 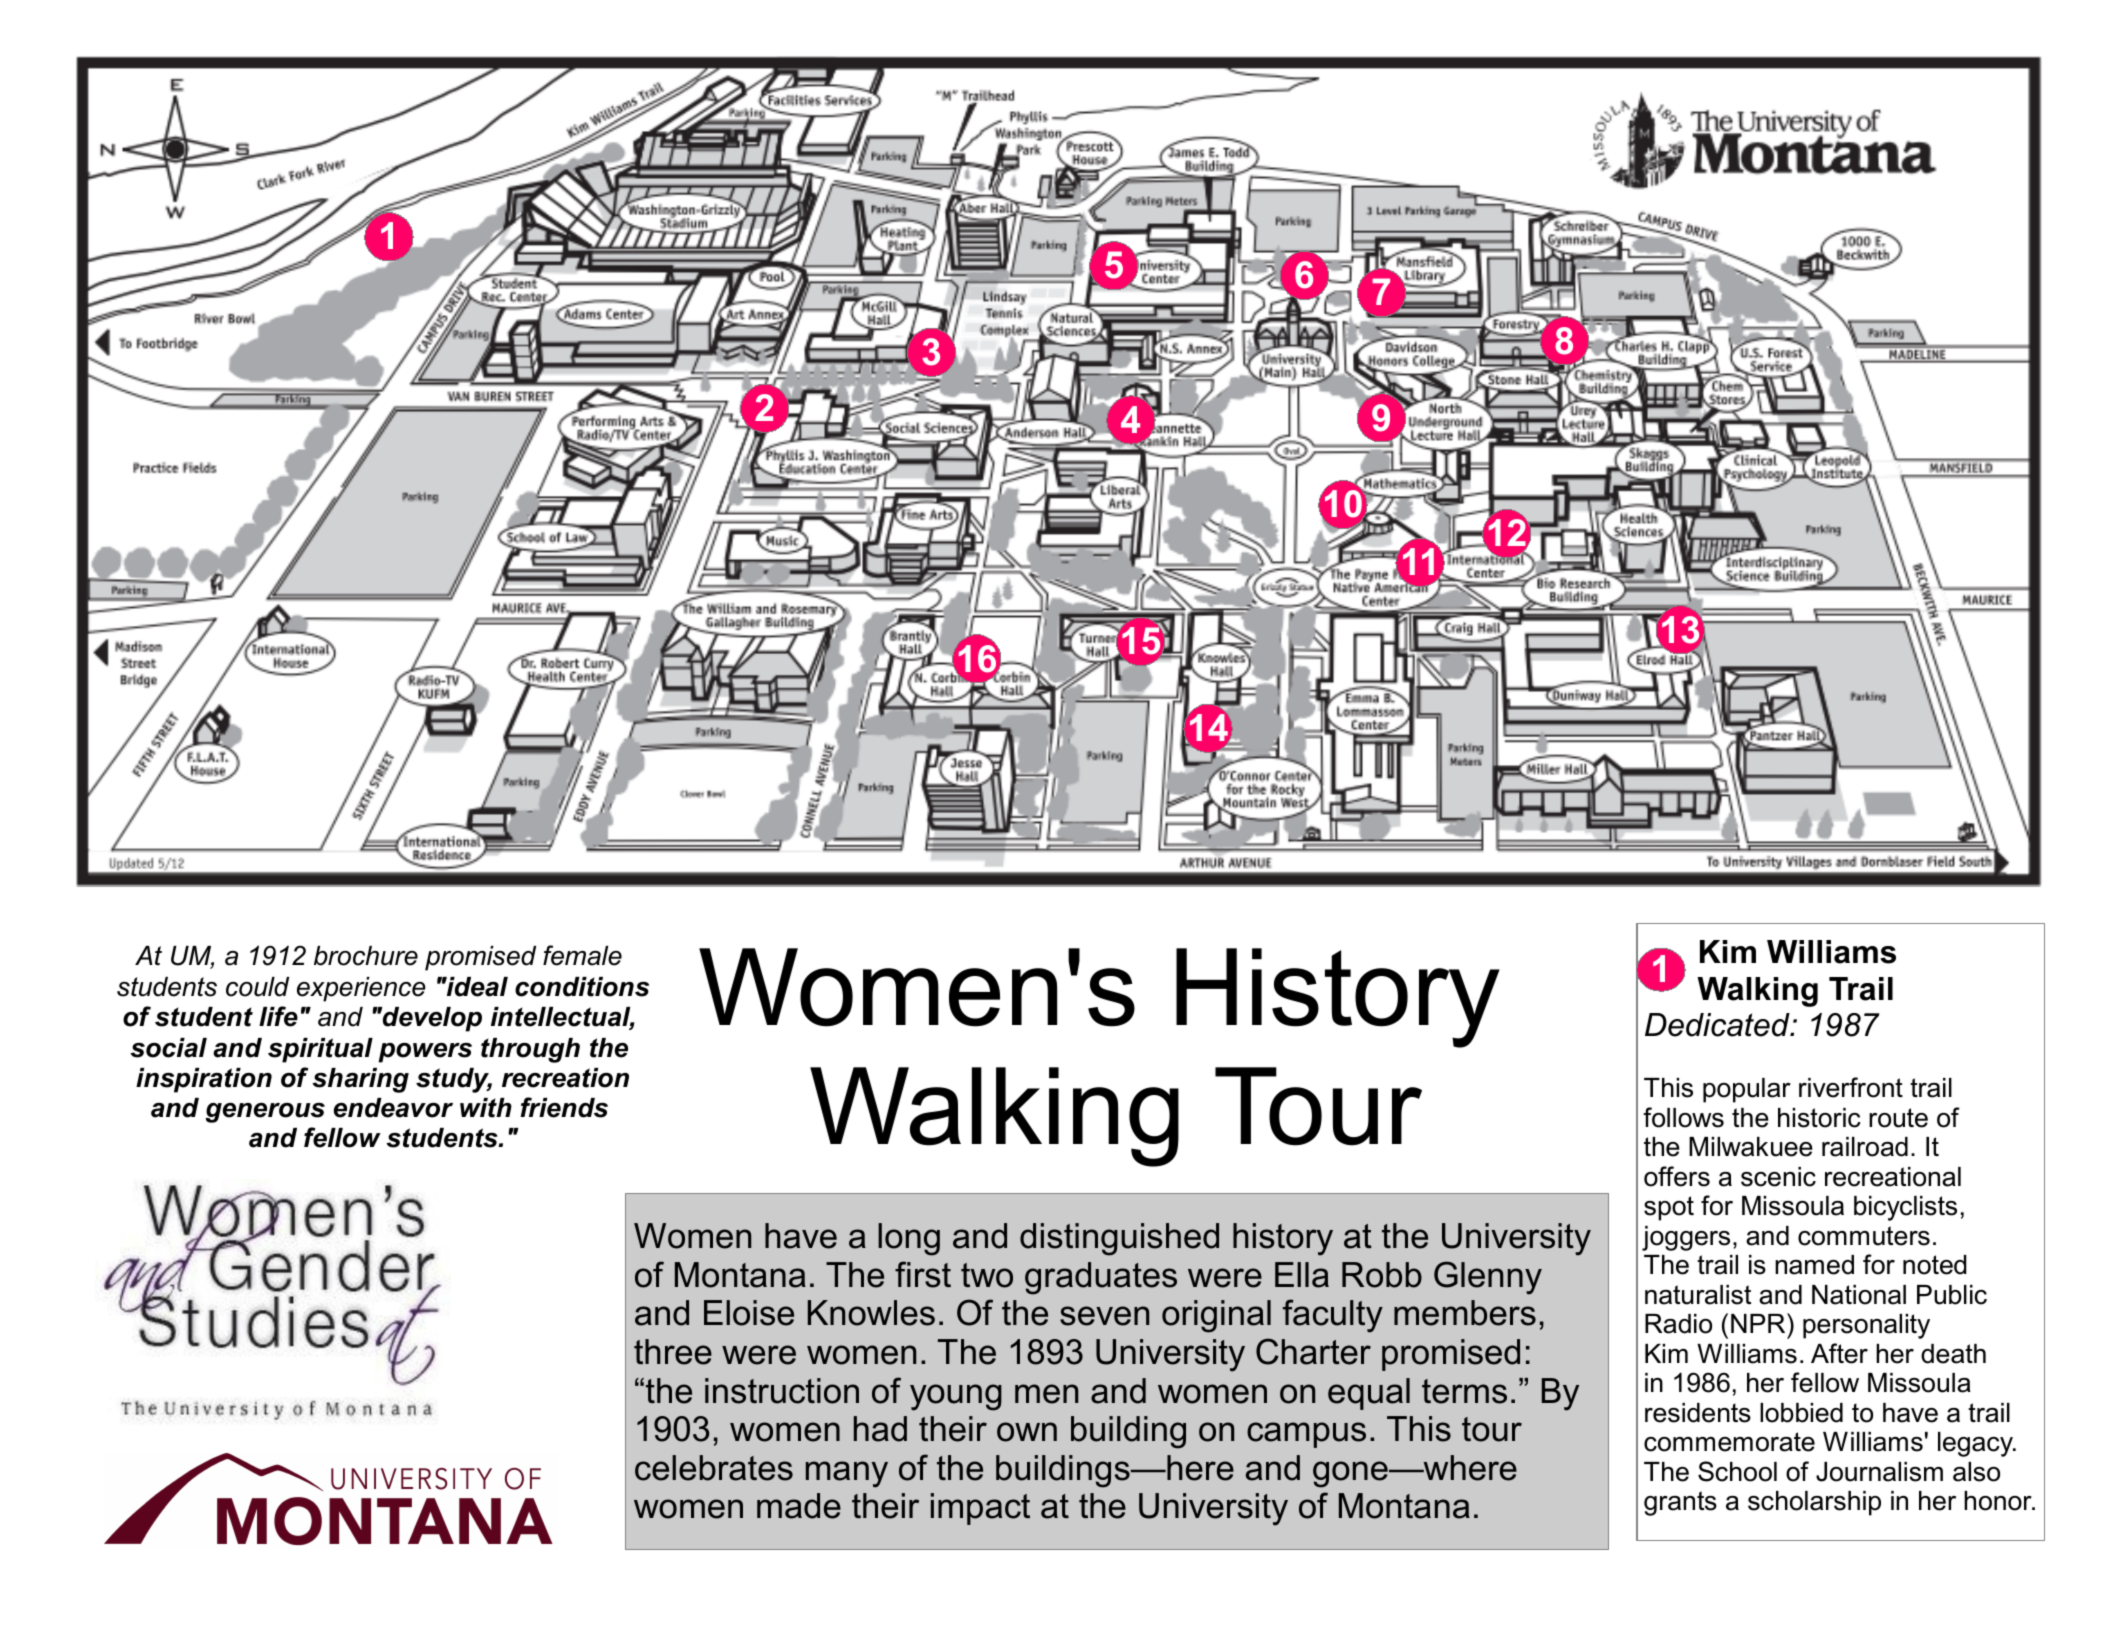 What do you see at coordinates (1864, 1236) in the screenshot?
I see `commuters` at bounding box center [1864, 1236].
